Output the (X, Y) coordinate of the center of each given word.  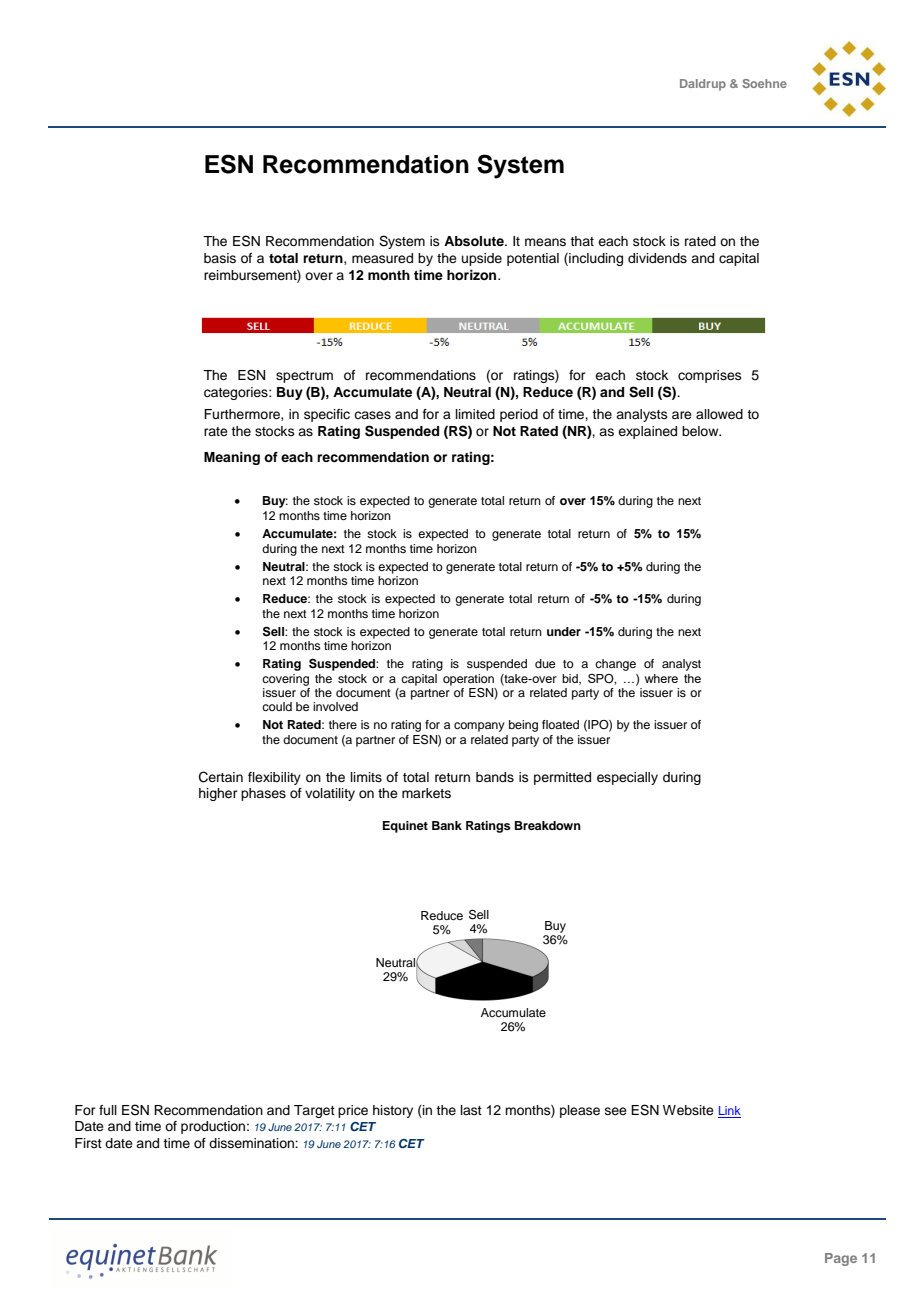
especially (627, 778)
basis (220, 258)
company (479, 727)
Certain (221, 777)
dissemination (252, 1143)
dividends (657, 258)
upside (482, 259)
